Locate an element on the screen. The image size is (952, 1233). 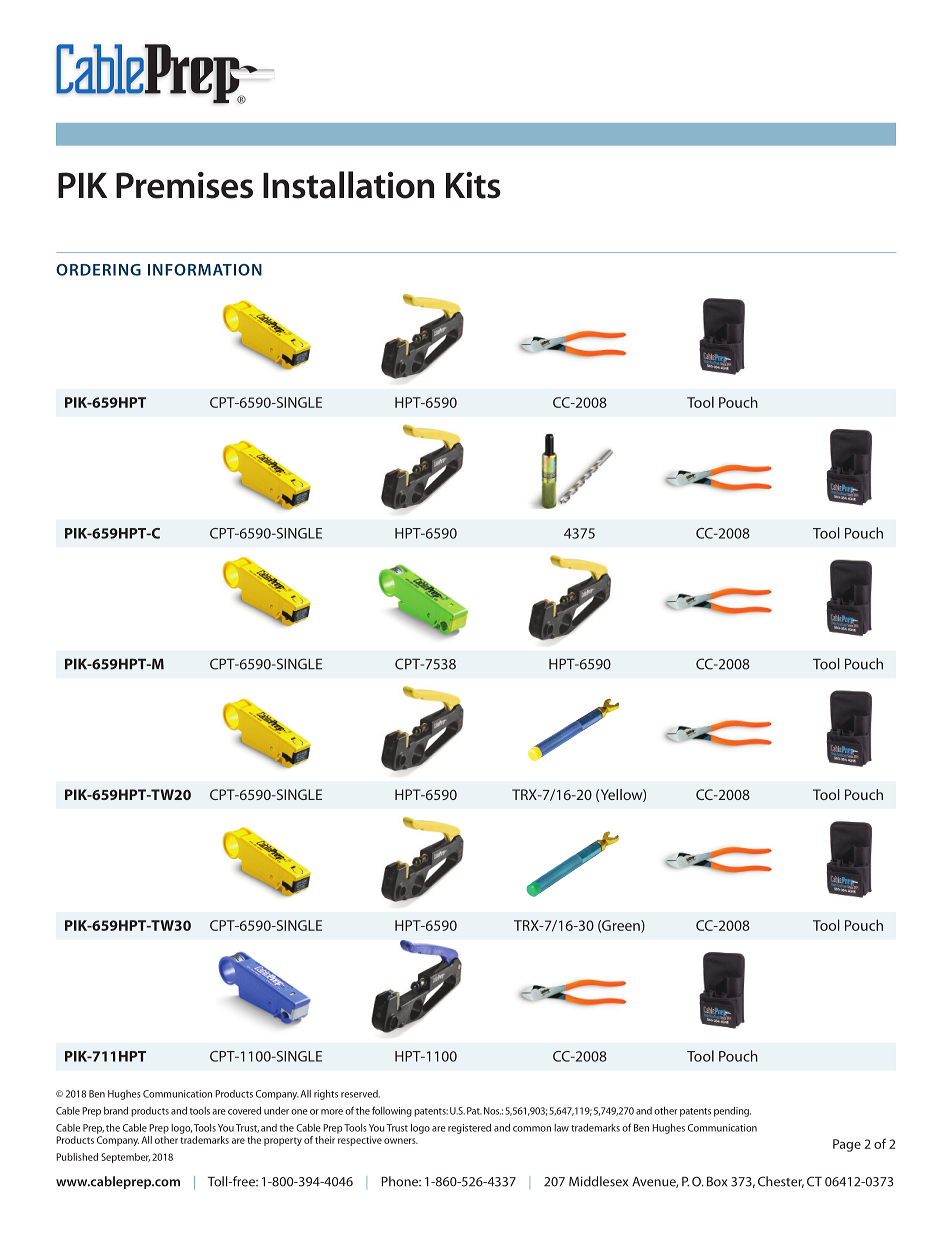
Installation is located at coordinates (348, 185).
